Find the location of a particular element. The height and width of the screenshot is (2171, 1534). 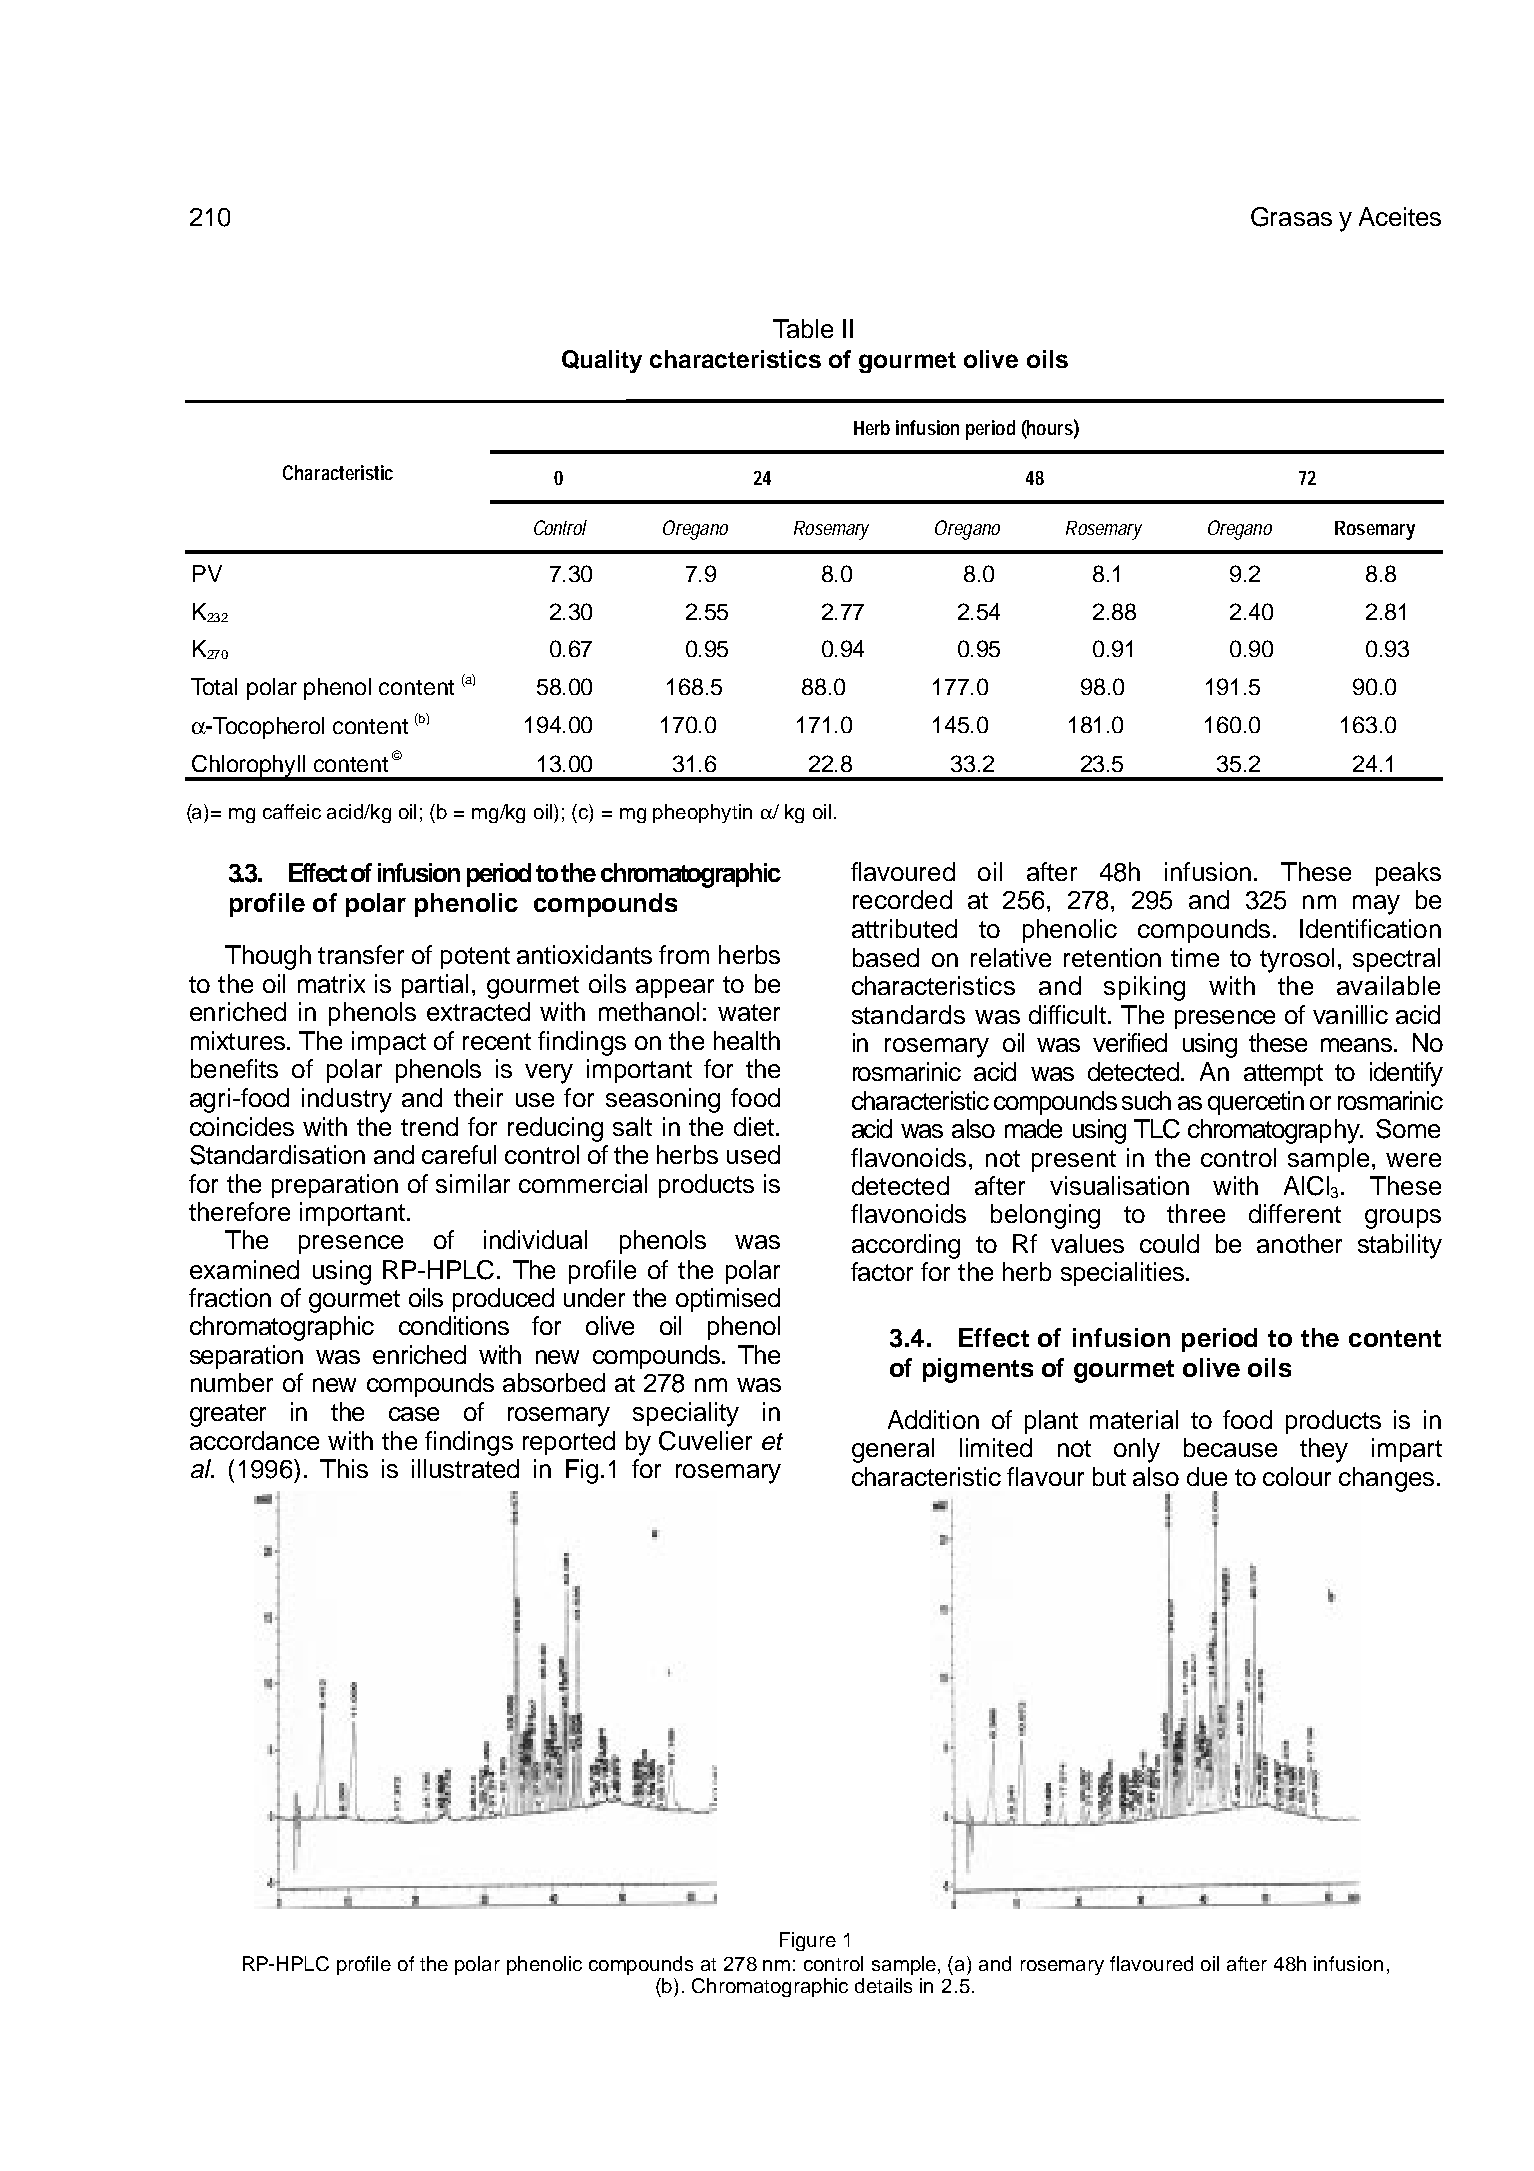

preparation is located at coordinates (335, 1186).
